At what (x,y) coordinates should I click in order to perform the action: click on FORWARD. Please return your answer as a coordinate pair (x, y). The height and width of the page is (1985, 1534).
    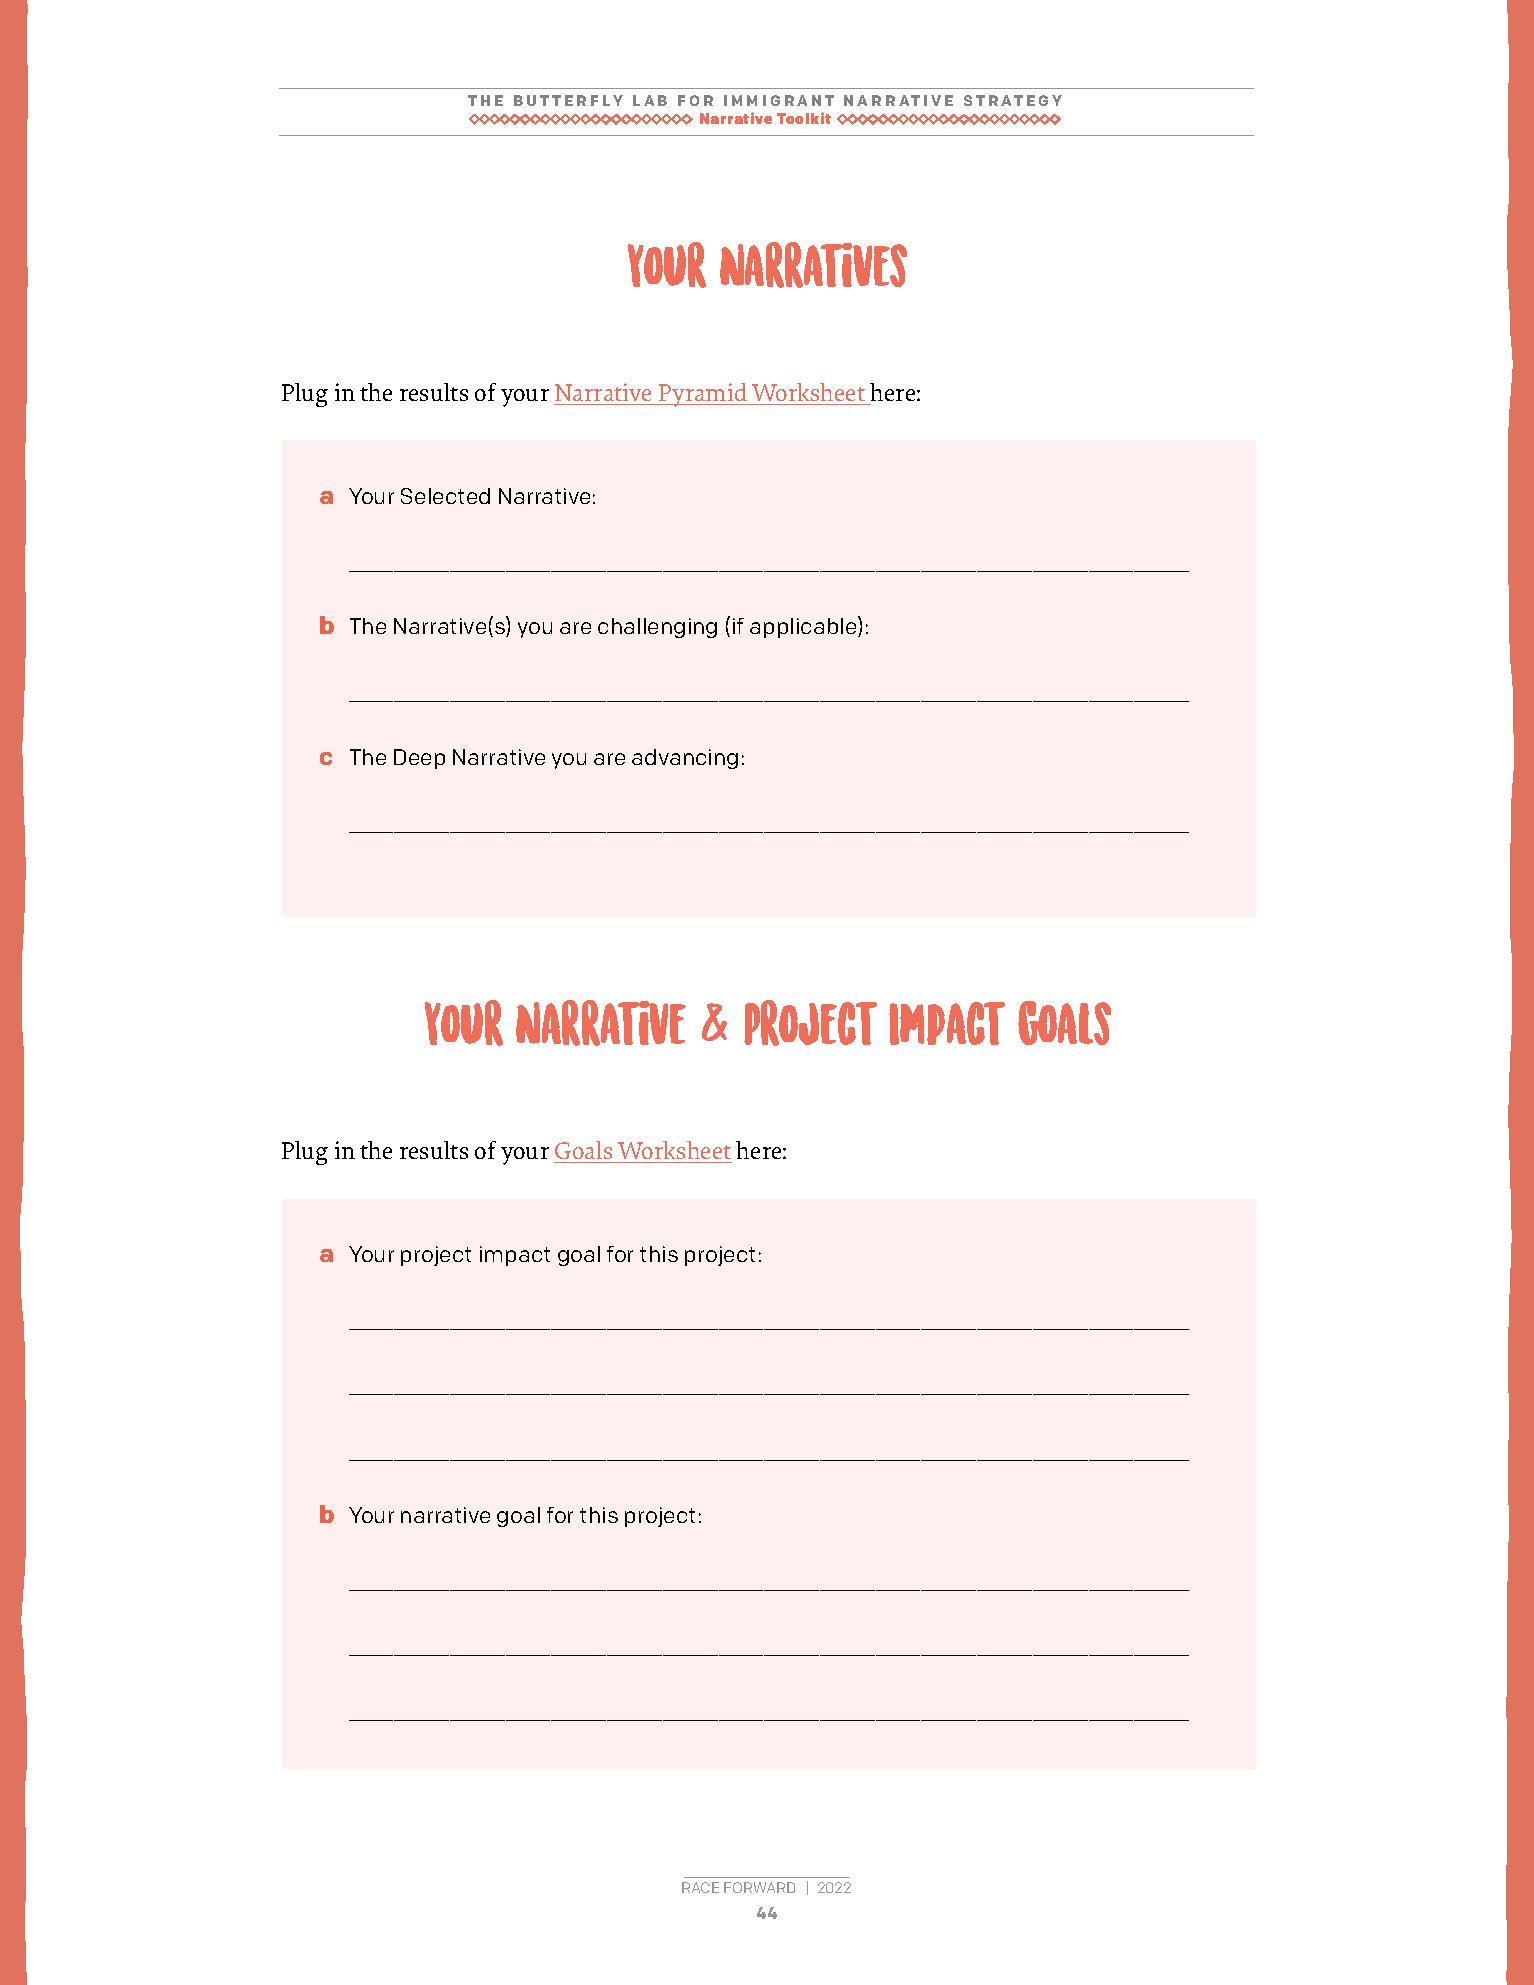
    Looking at the image, I should click on (759, 1887).
